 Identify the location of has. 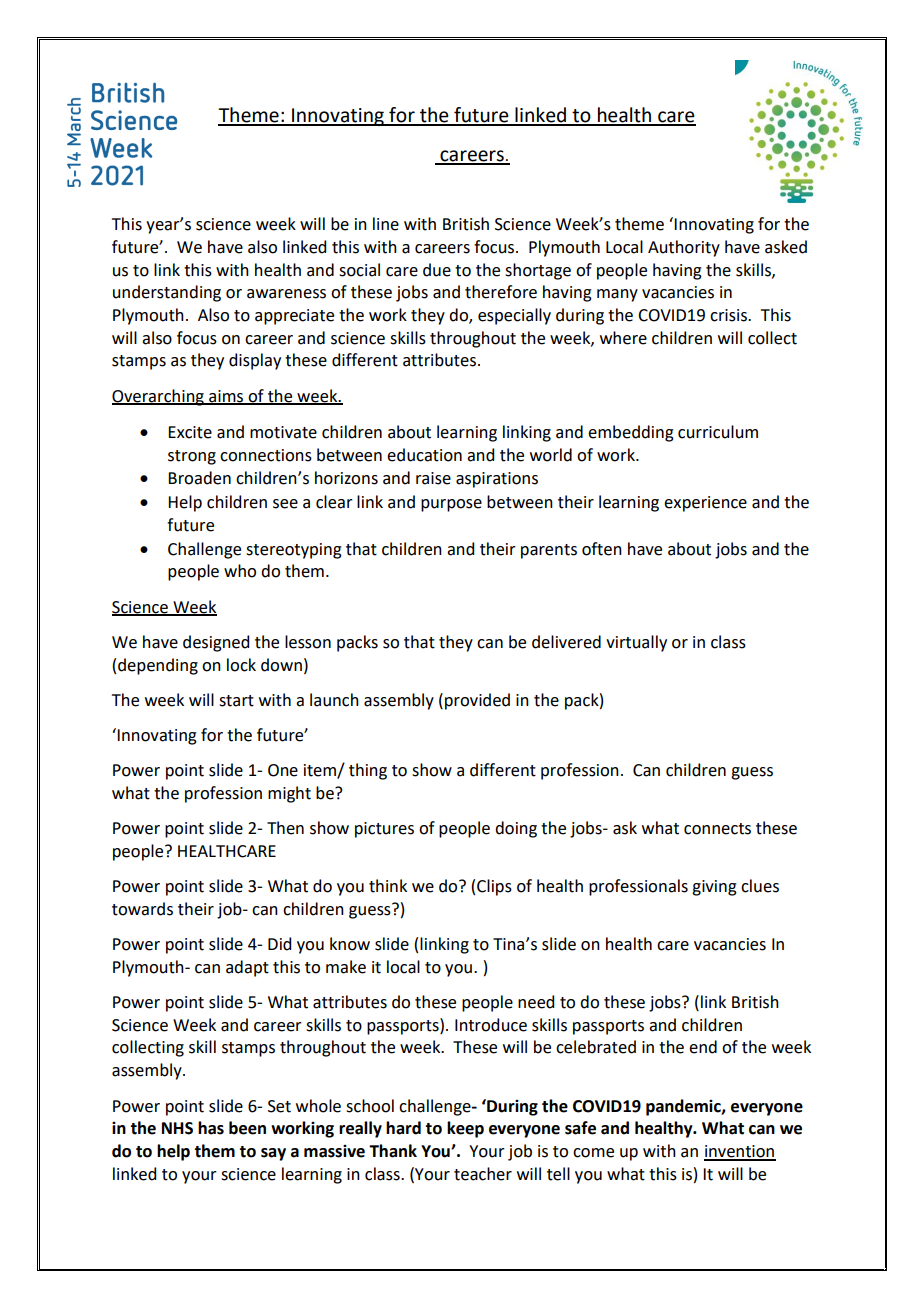
(211, 1128).
